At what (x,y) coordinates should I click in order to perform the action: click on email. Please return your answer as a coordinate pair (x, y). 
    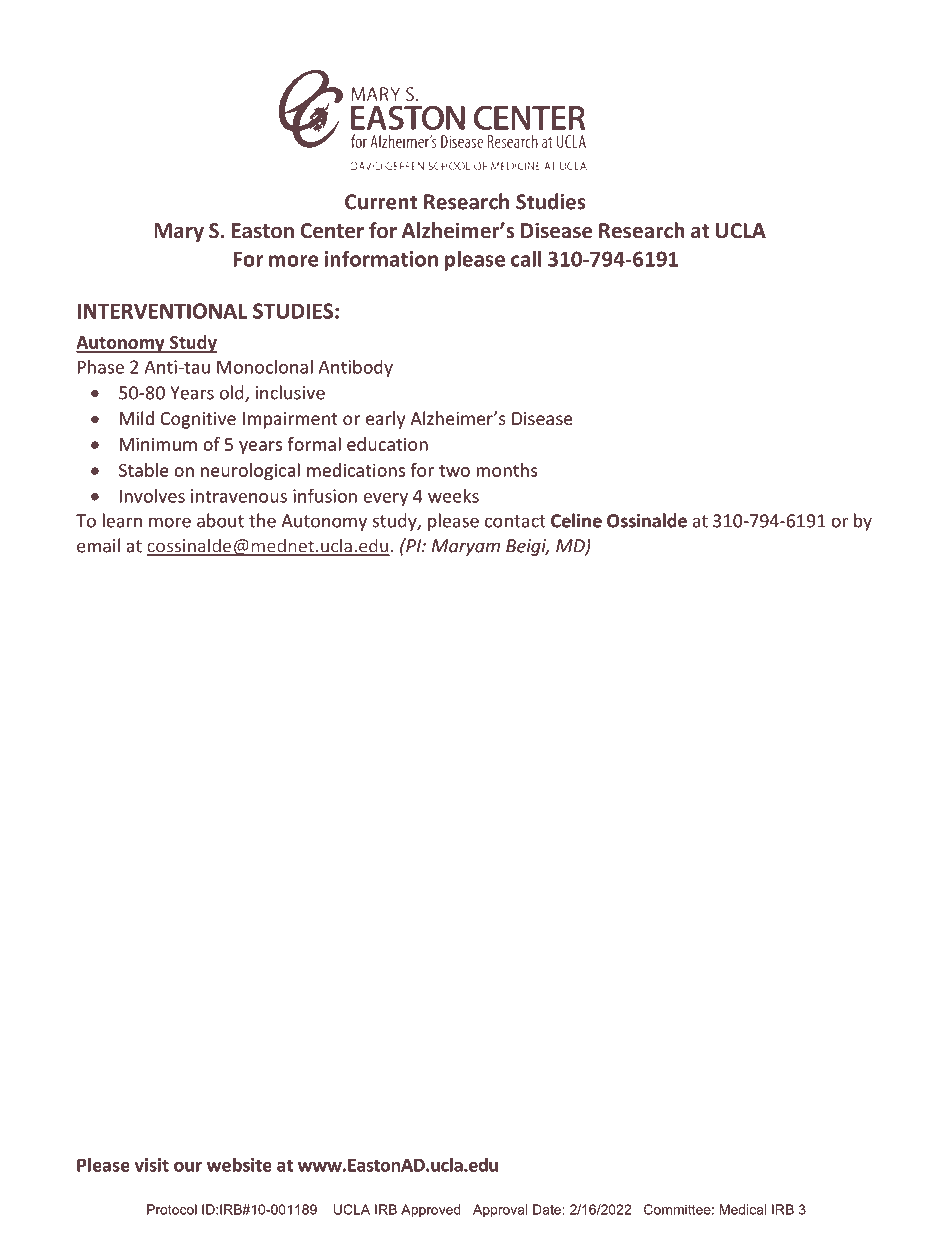
    Looking at the image, I should click on (98, 545).
